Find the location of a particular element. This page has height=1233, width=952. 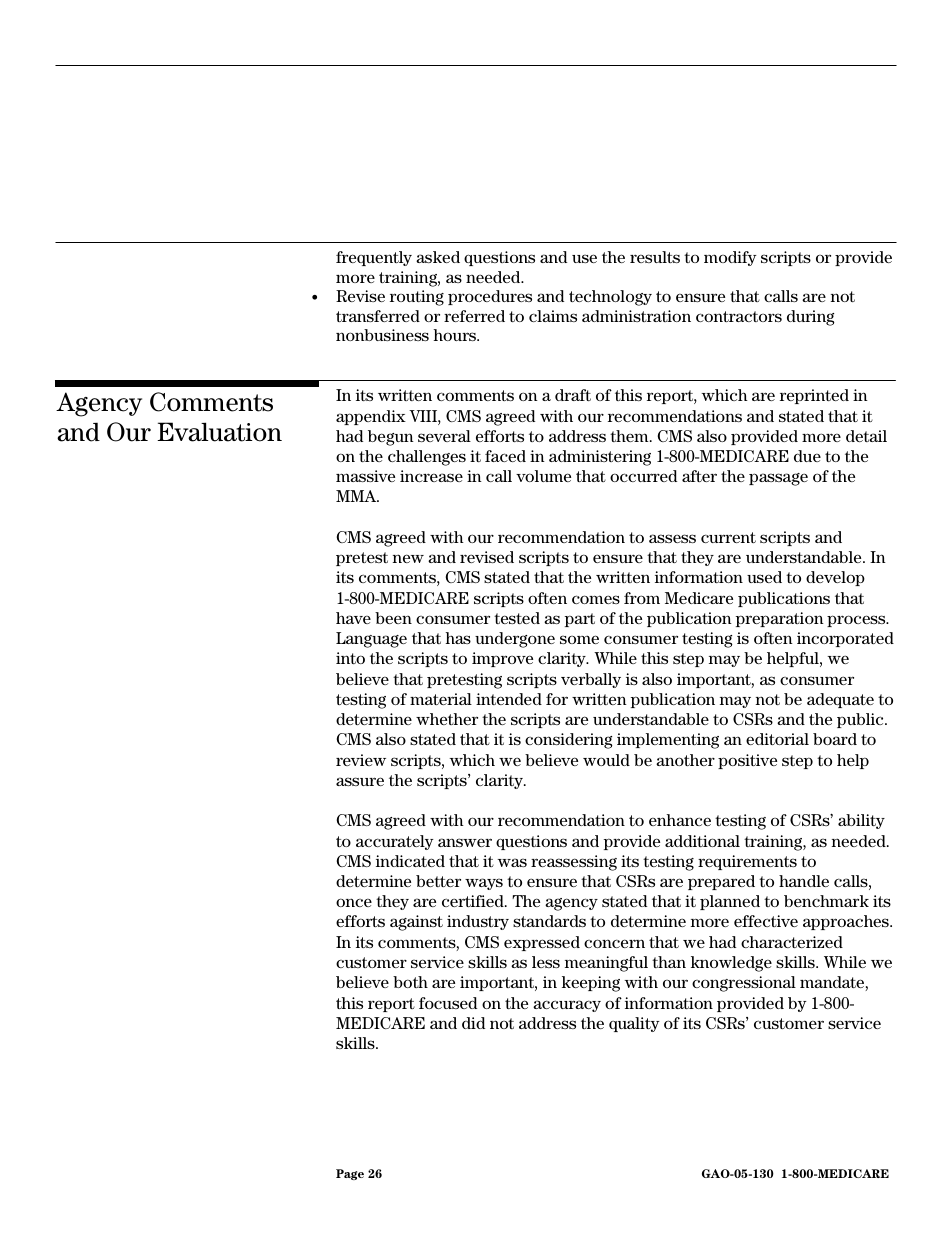

less is located at coordinates (546, 962).
